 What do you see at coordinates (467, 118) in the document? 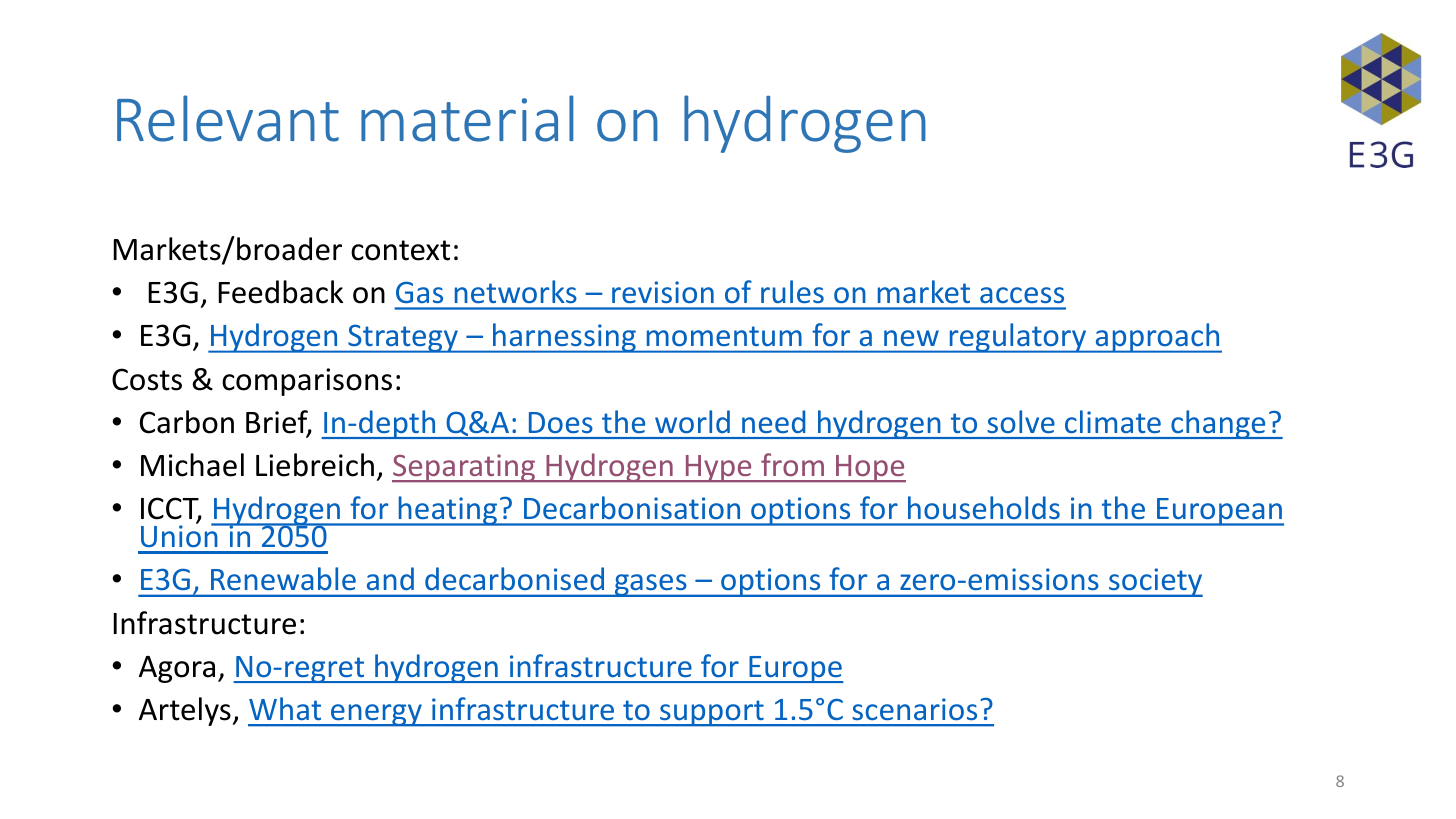
I see `material` at bounding box center [467, 118].
